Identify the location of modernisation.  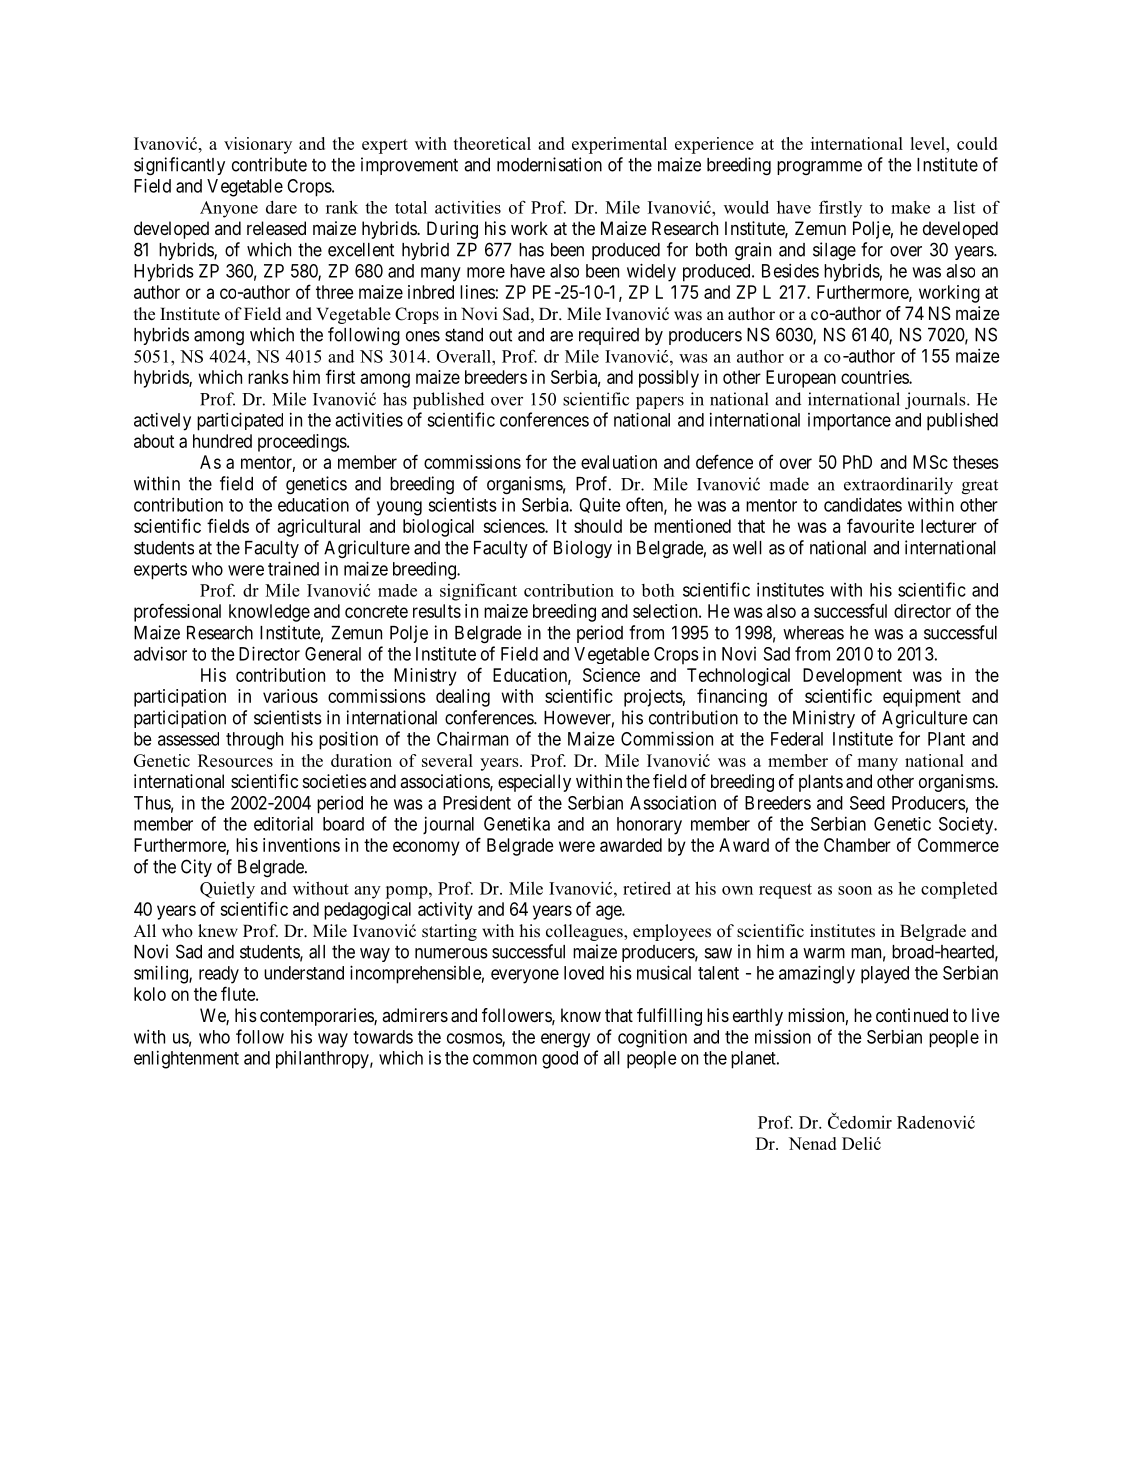
(549, 164).
